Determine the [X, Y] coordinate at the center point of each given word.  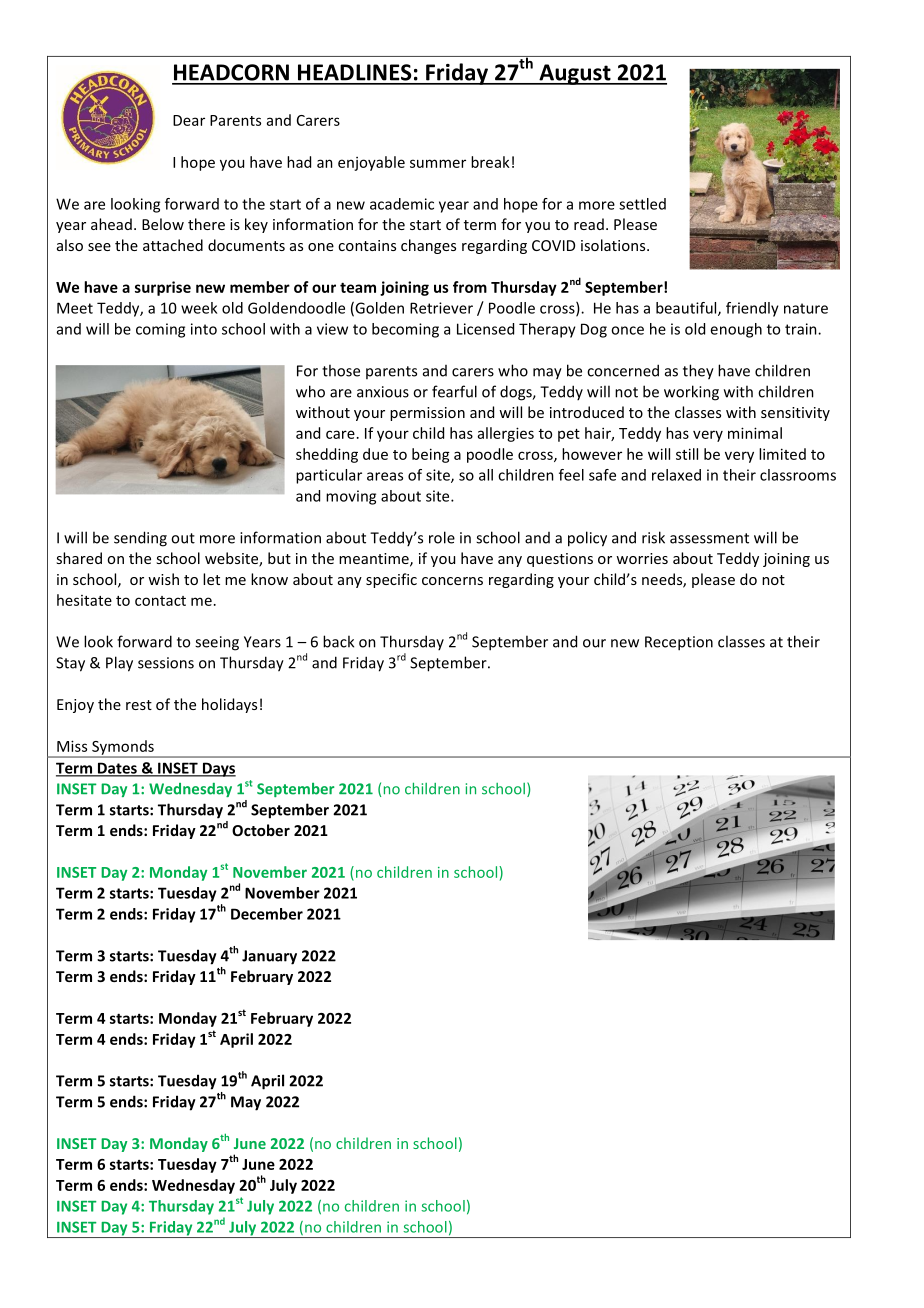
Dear [189, 120]
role [442, 537]
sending [140, 539]
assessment [709, 538]
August [575, 74]
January [269, 957]
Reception [679, 643]
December [267, 914]
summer [438, 163]
